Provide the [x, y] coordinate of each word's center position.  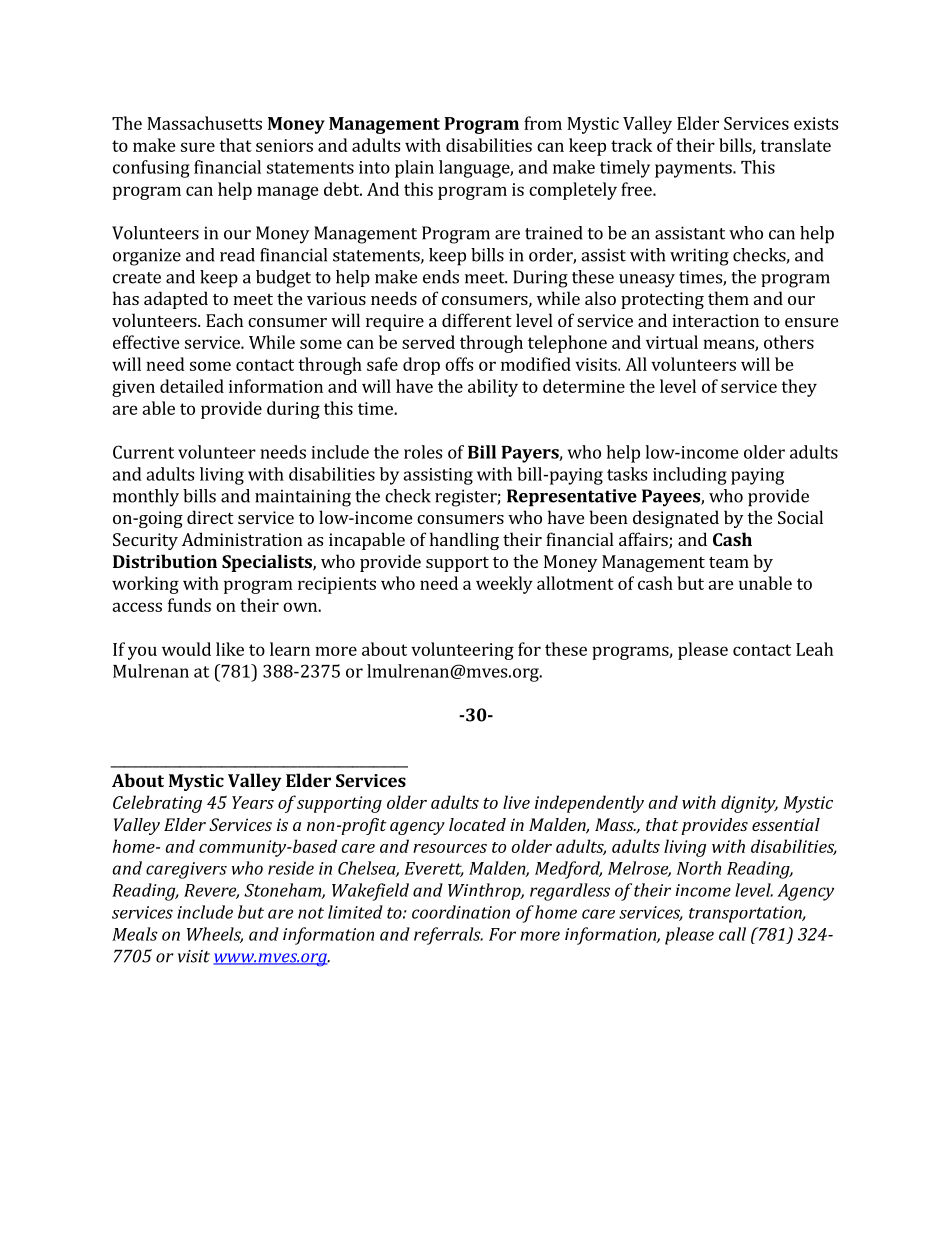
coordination [461, 912]
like [230, 649]
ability [493, 388]
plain [414, 169]
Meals [135, 934]
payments [694, 170]
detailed [192, 386]
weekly [504, 585]
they [799, 388]
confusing [151, 169]
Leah [814, 649]
